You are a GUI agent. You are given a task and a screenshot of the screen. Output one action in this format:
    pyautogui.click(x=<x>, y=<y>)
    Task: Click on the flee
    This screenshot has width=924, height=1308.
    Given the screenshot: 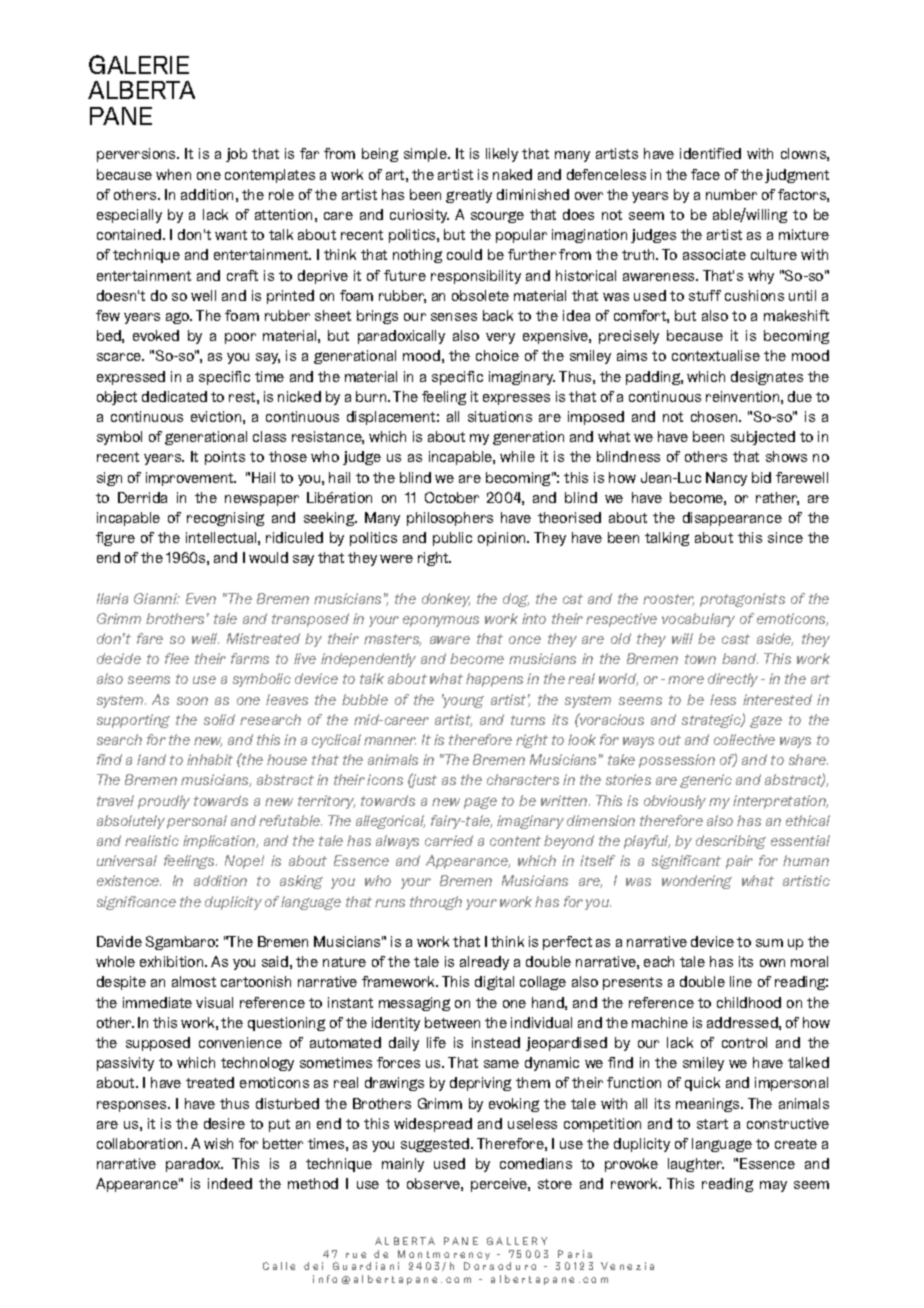 What is the action you would take?
    pyautogui.click(x=177, y=658)
